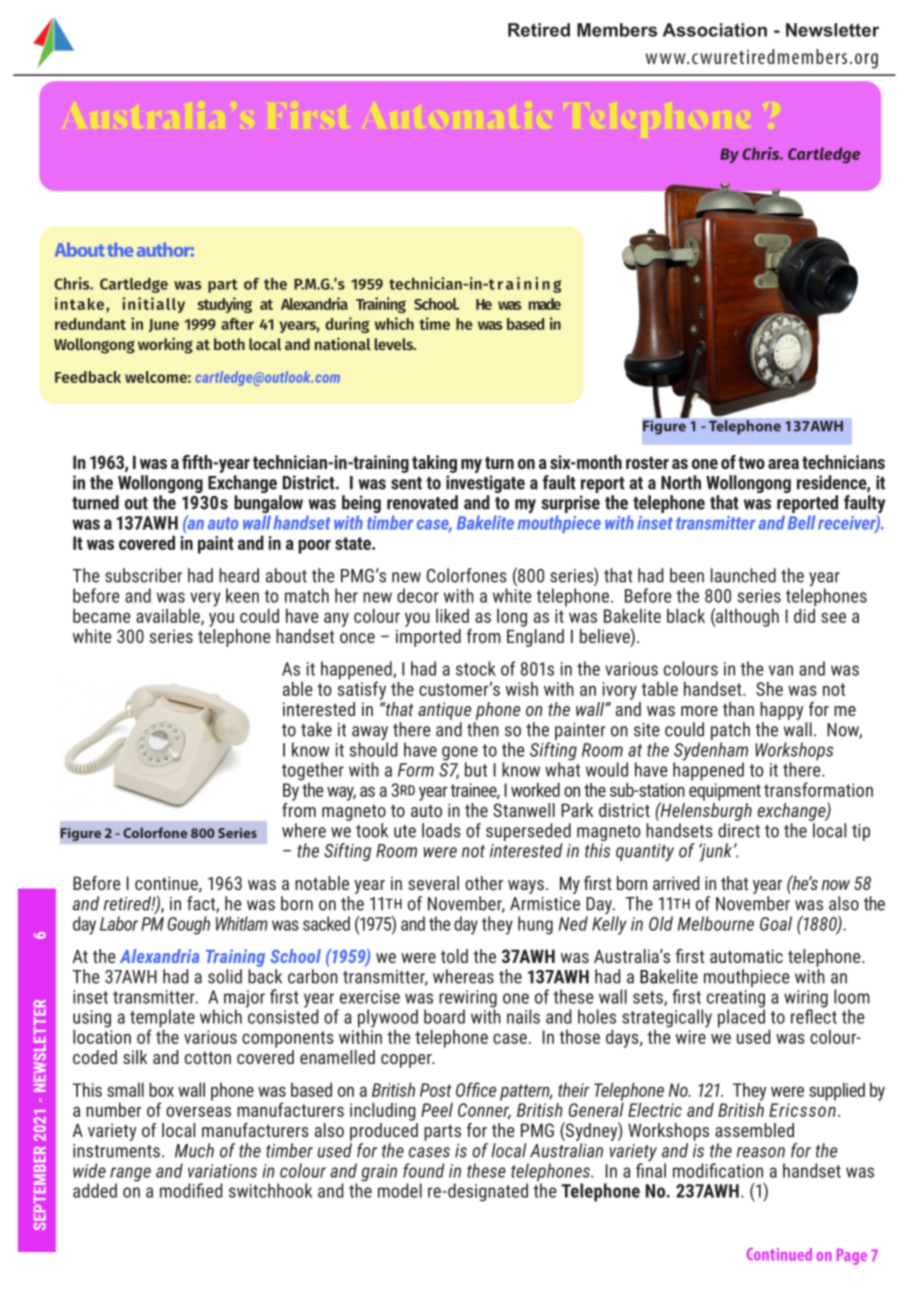  Describe the element at coordinates (444, 1016) in the screenshot. I see `board` at that location.
